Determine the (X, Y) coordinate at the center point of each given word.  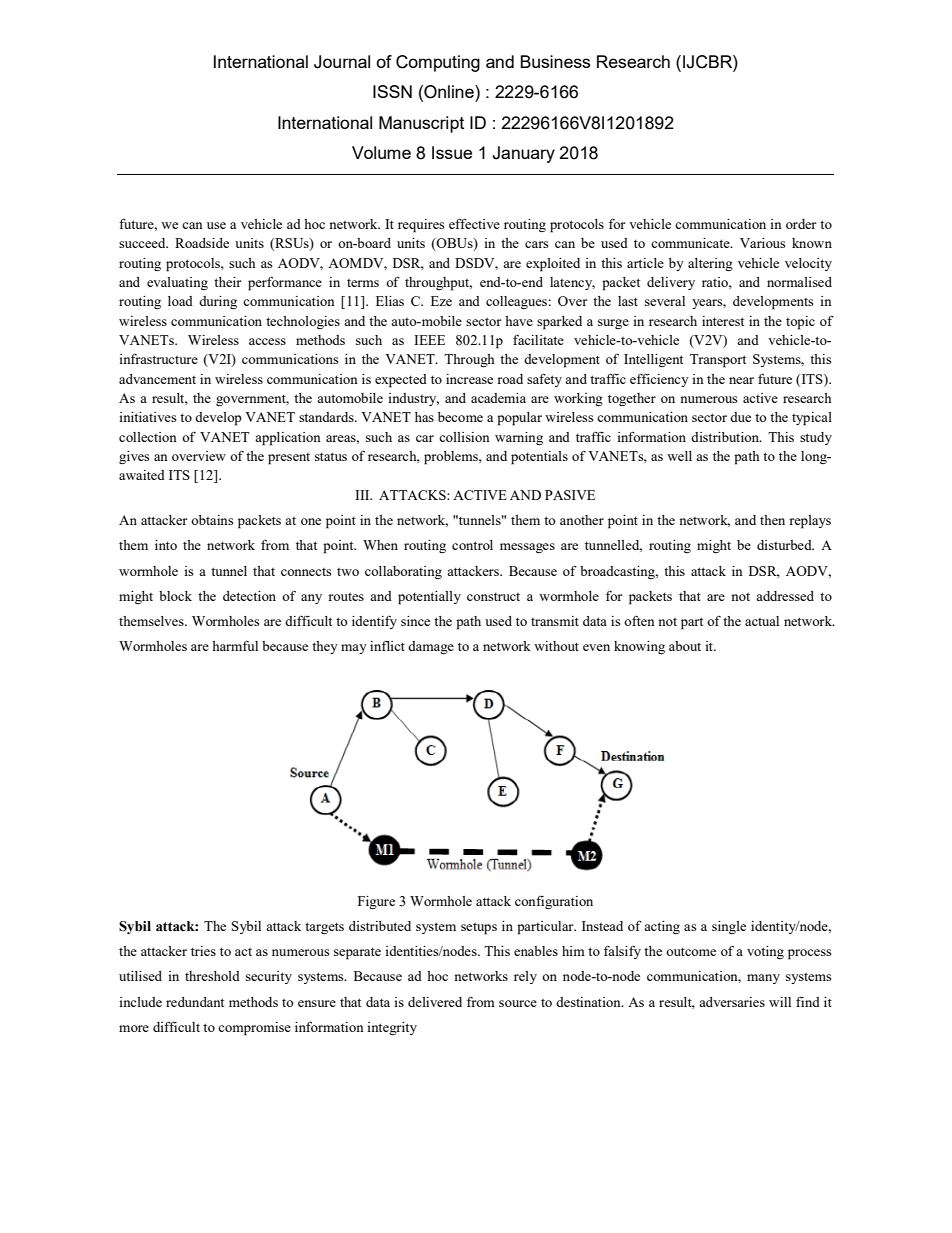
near (741, 380)
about (685, 646)
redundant (195, 1002)
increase (469, 379)
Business (555, 61)
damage (431, 647)
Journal (342, 62)
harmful (235, 645)
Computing (438, 63)
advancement (157, 379)
